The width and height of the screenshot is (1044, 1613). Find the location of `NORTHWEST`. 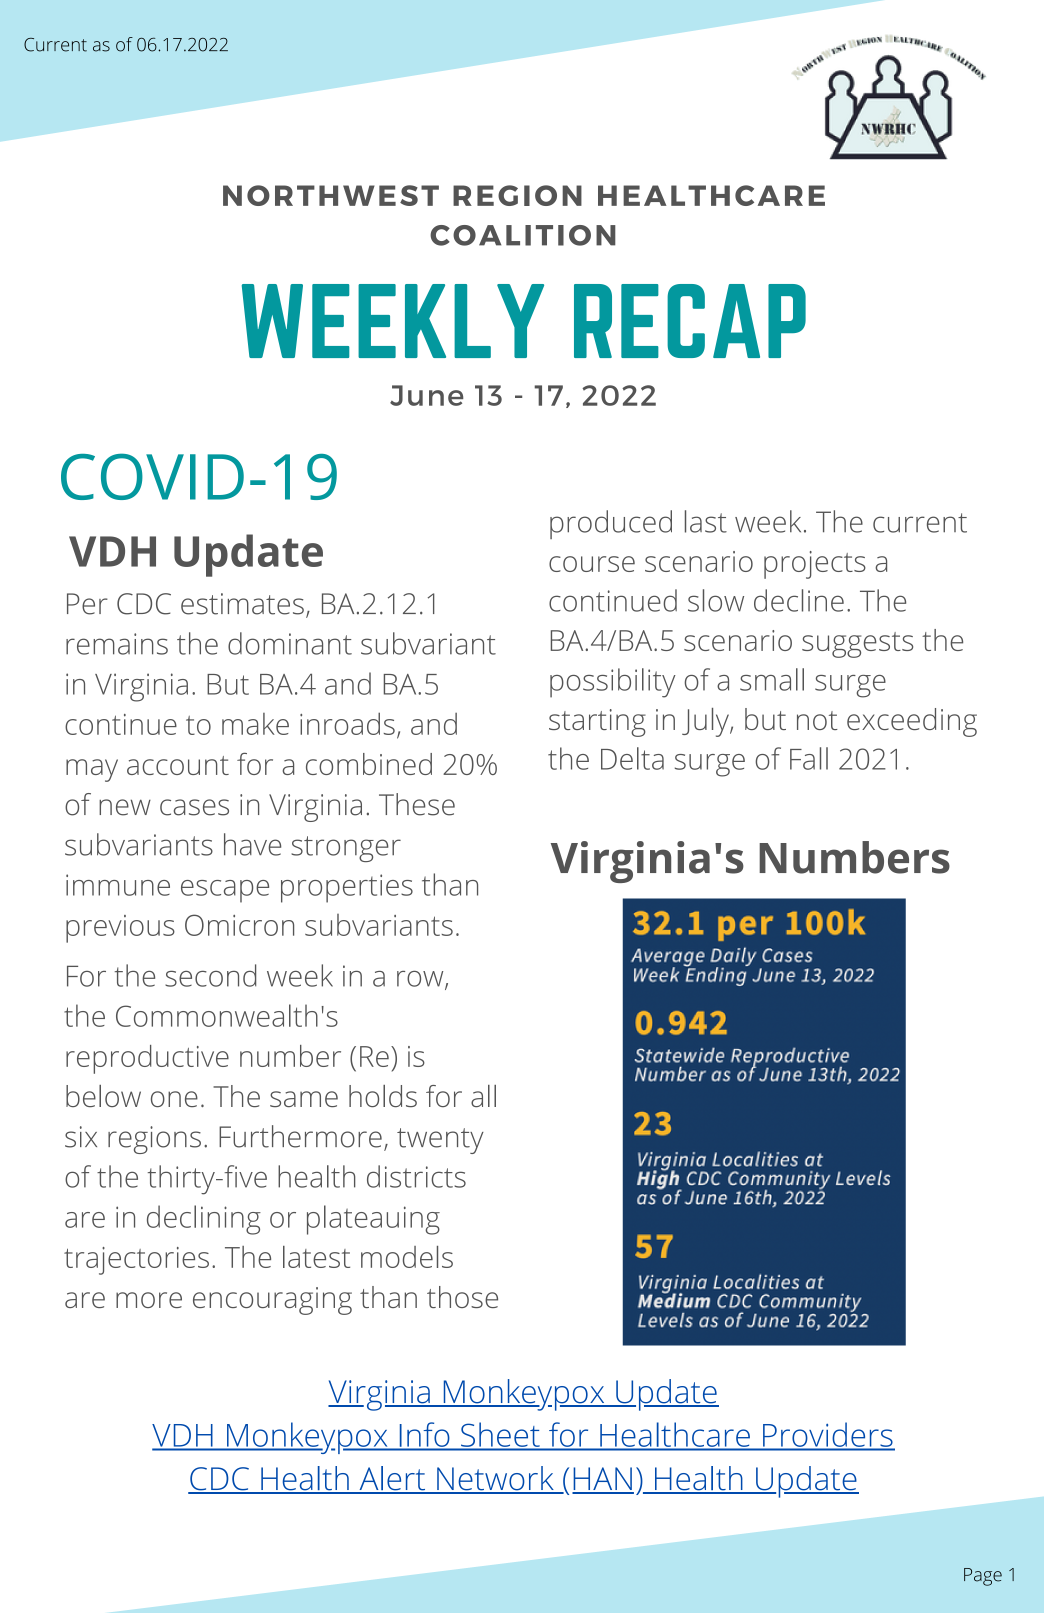

NORTHWEST is located at coordinates (331, 195).
